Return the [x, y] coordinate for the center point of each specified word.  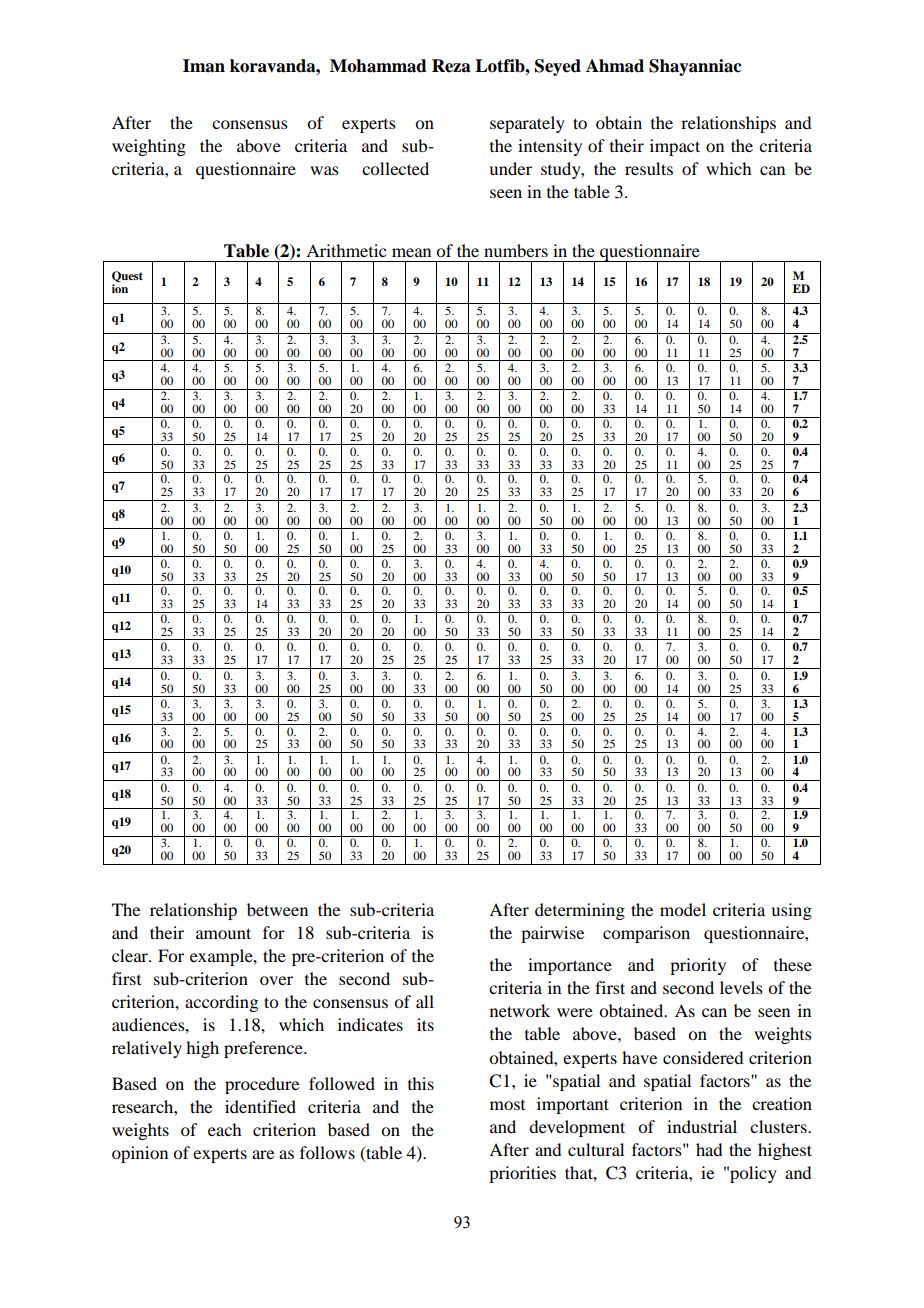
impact [675, 147]
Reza [451, 66]
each [224, 1129]
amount [223, 933]
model [683, 909]
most [507, 1105]
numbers [516, 250]
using [791, 911]
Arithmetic [346, 250]
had [709, 1149]
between [277, 909]
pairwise [552, 934]
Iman [204, 66]
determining [580, 911]
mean [411, 252]
